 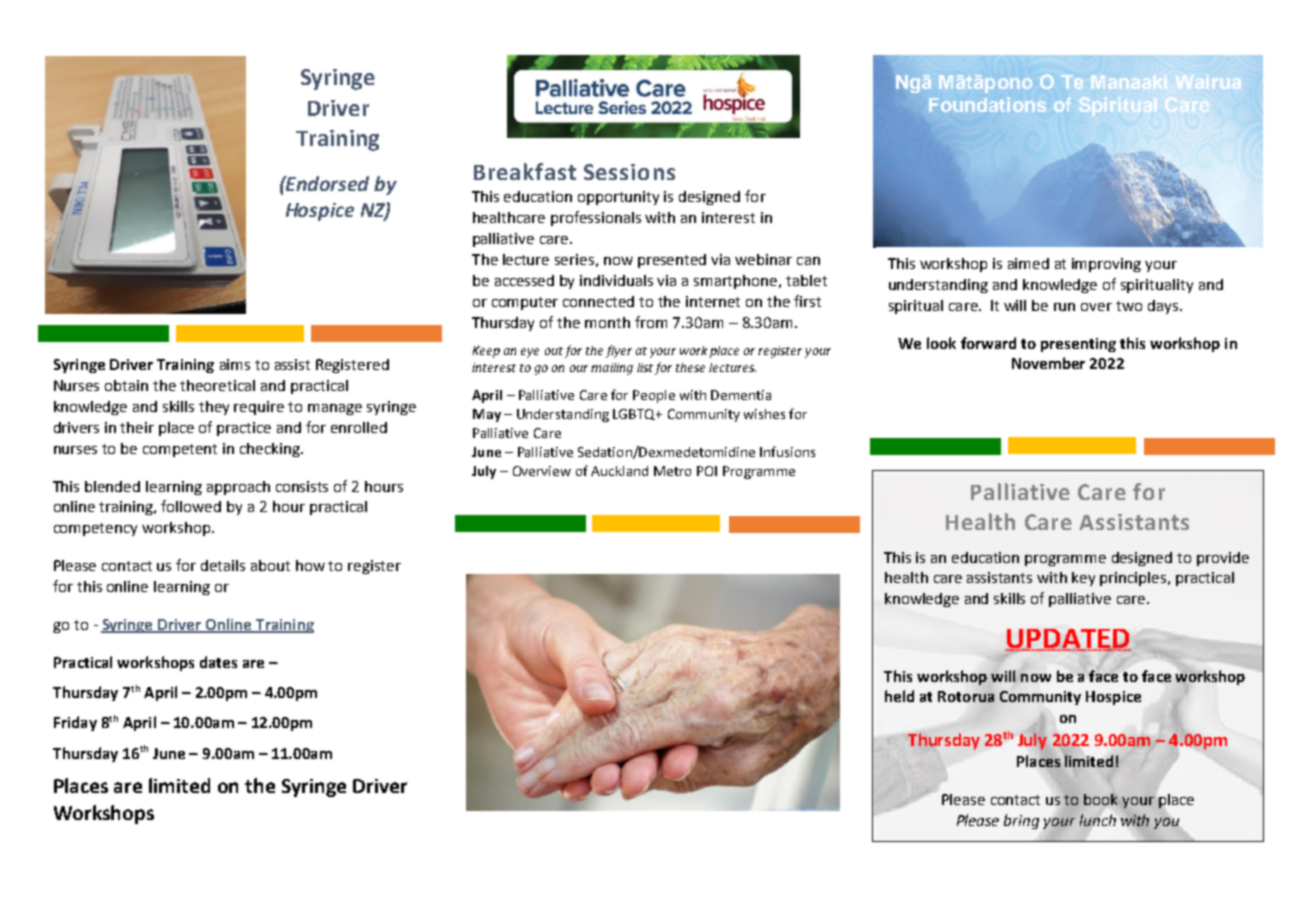 I want to click on bring, so click(x=1021, y=821).
